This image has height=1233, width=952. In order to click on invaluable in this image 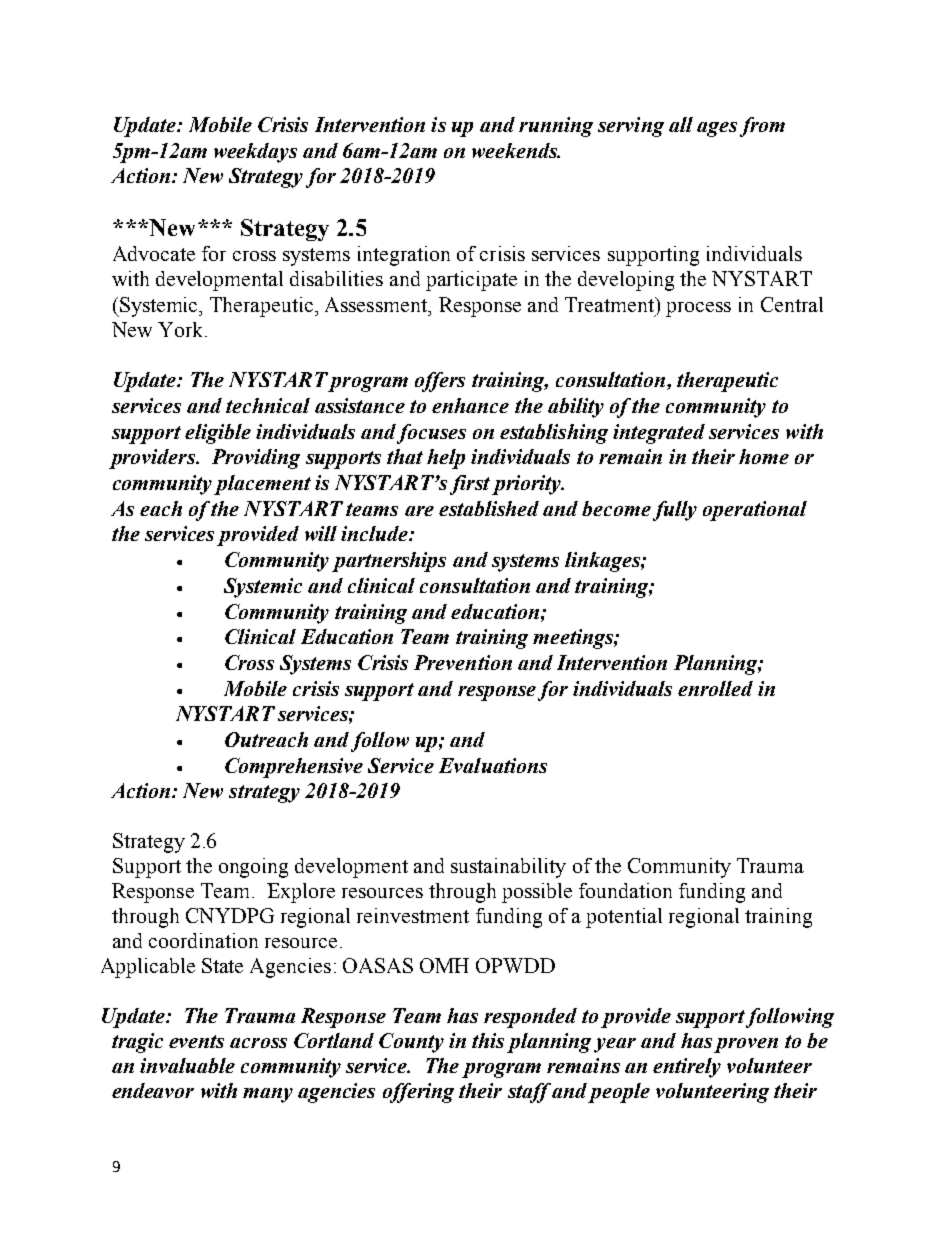, I will do `click(187, 1065)`.
